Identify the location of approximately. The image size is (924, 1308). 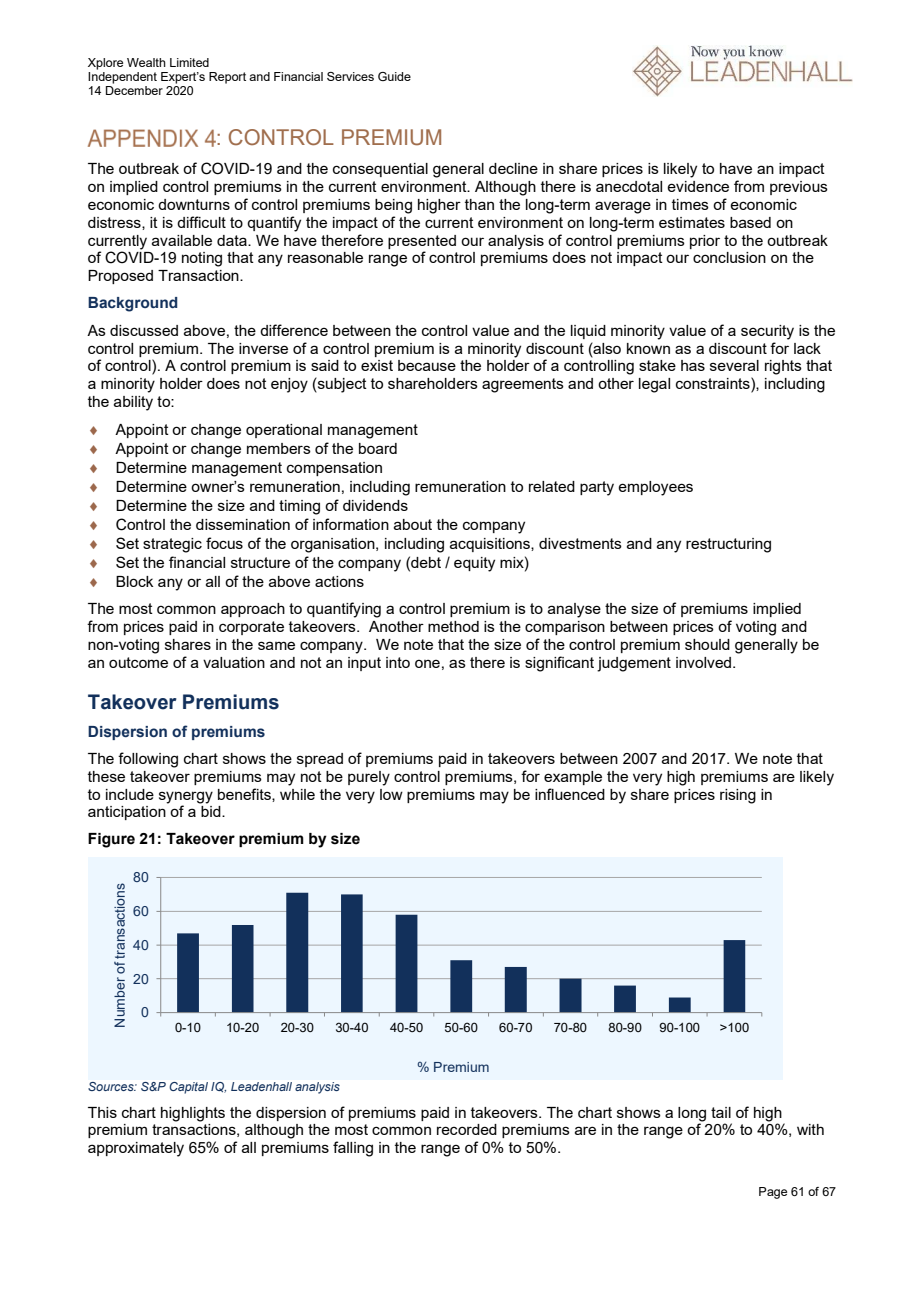
(136, 1149).
